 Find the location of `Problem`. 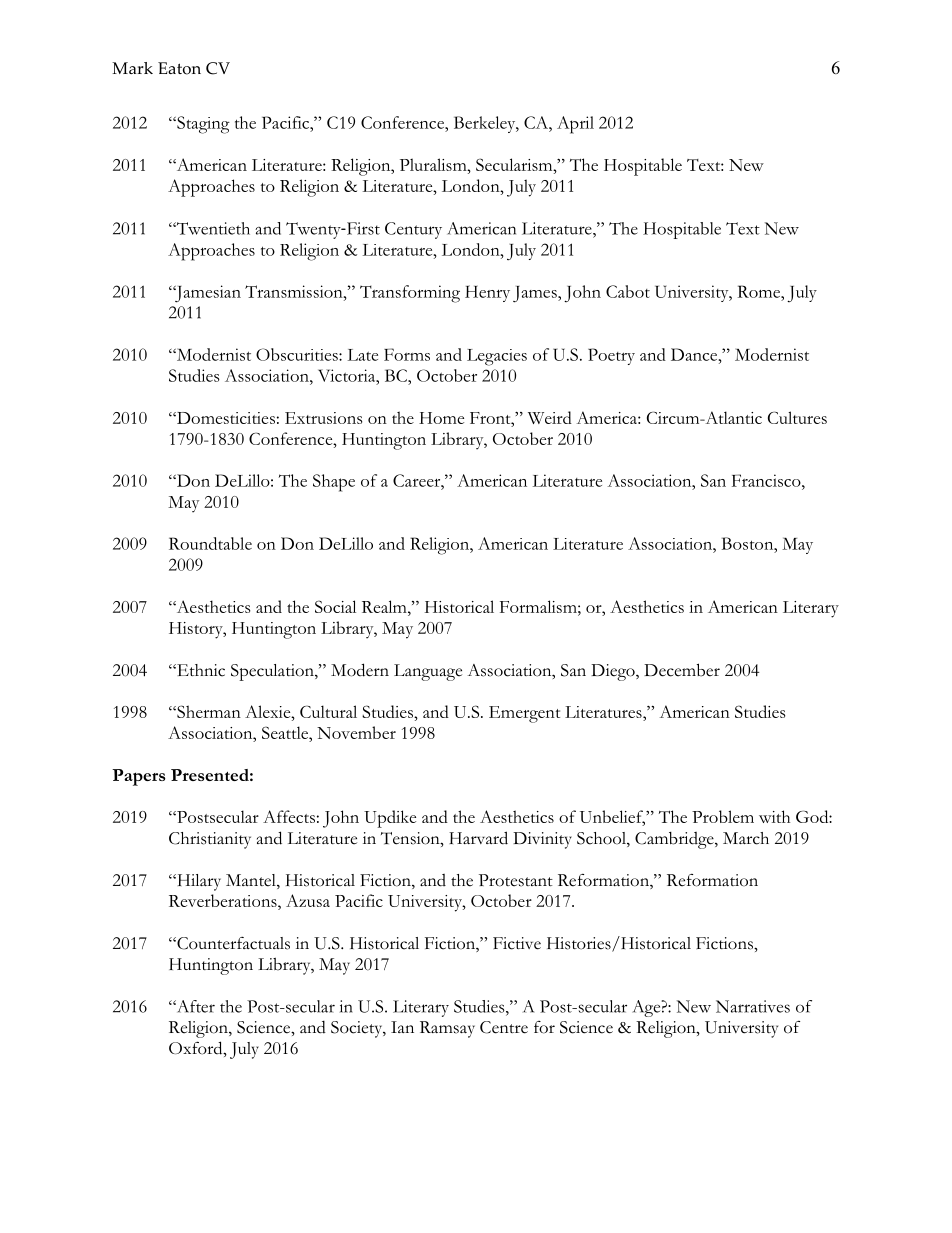

Problem is located at coordinates (723, 816).
